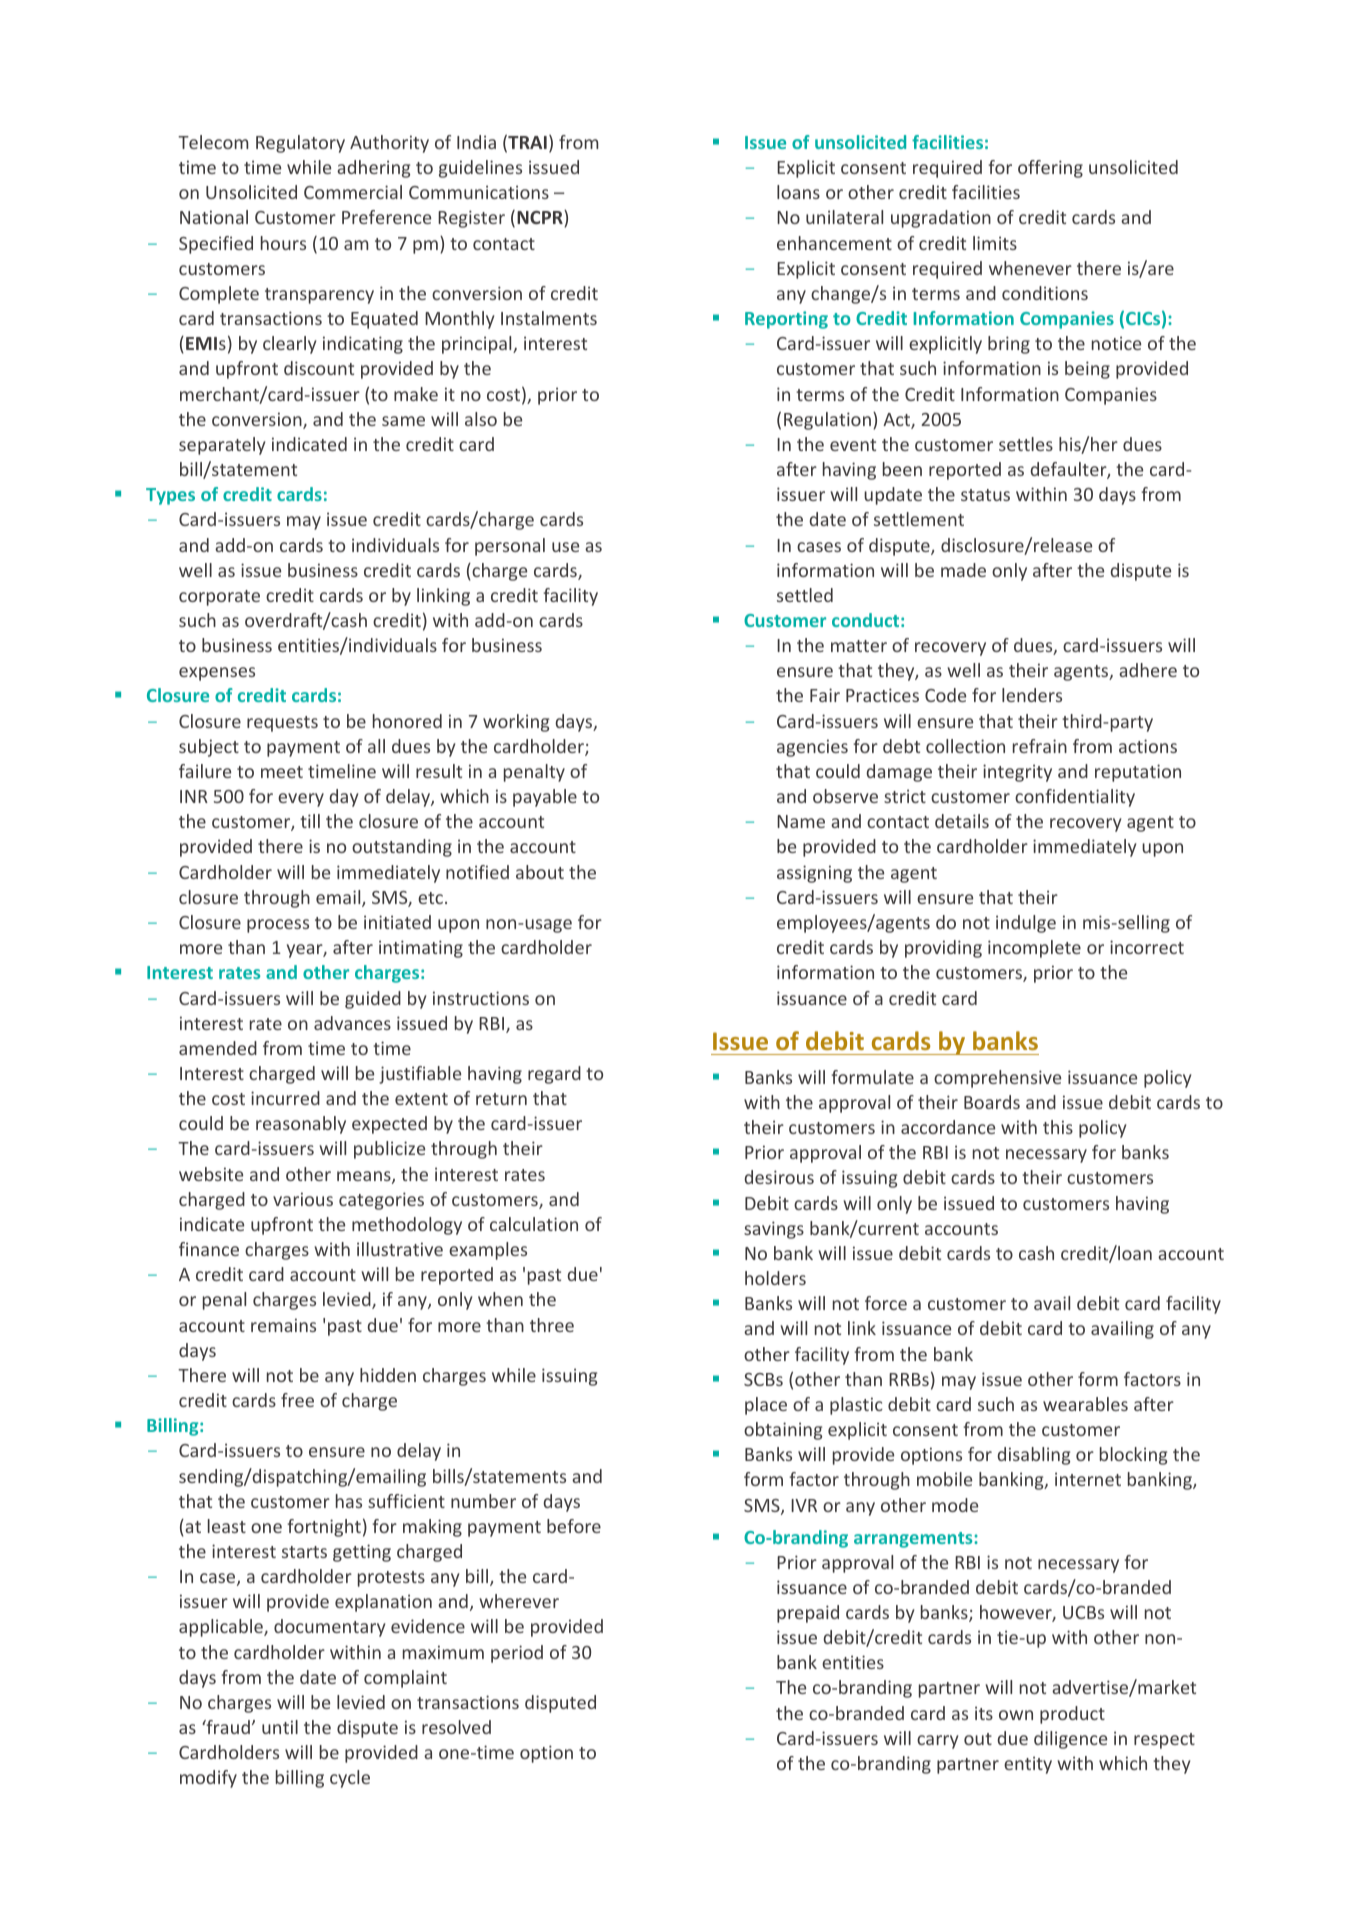 This screenshot has width=1363, height=1928. I want to click on Regulatory, so click(300, 144).
